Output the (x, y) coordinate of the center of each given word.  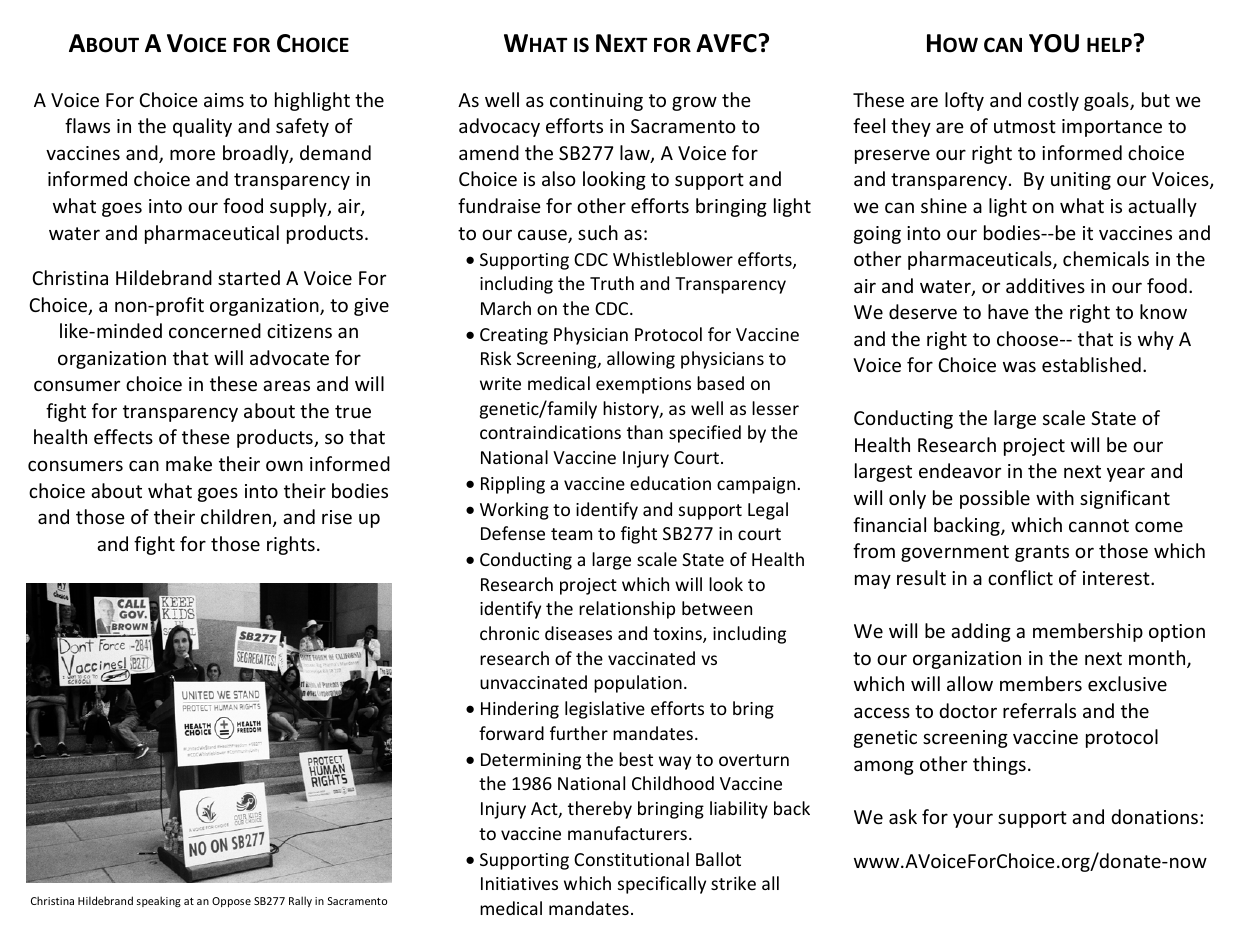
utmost (1025, 126)
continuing (596, 102)
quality (202, 127)
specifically (662, 885)
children (236, 516)
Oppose (231, 902)
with (1055, 497)
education (670, 483)
